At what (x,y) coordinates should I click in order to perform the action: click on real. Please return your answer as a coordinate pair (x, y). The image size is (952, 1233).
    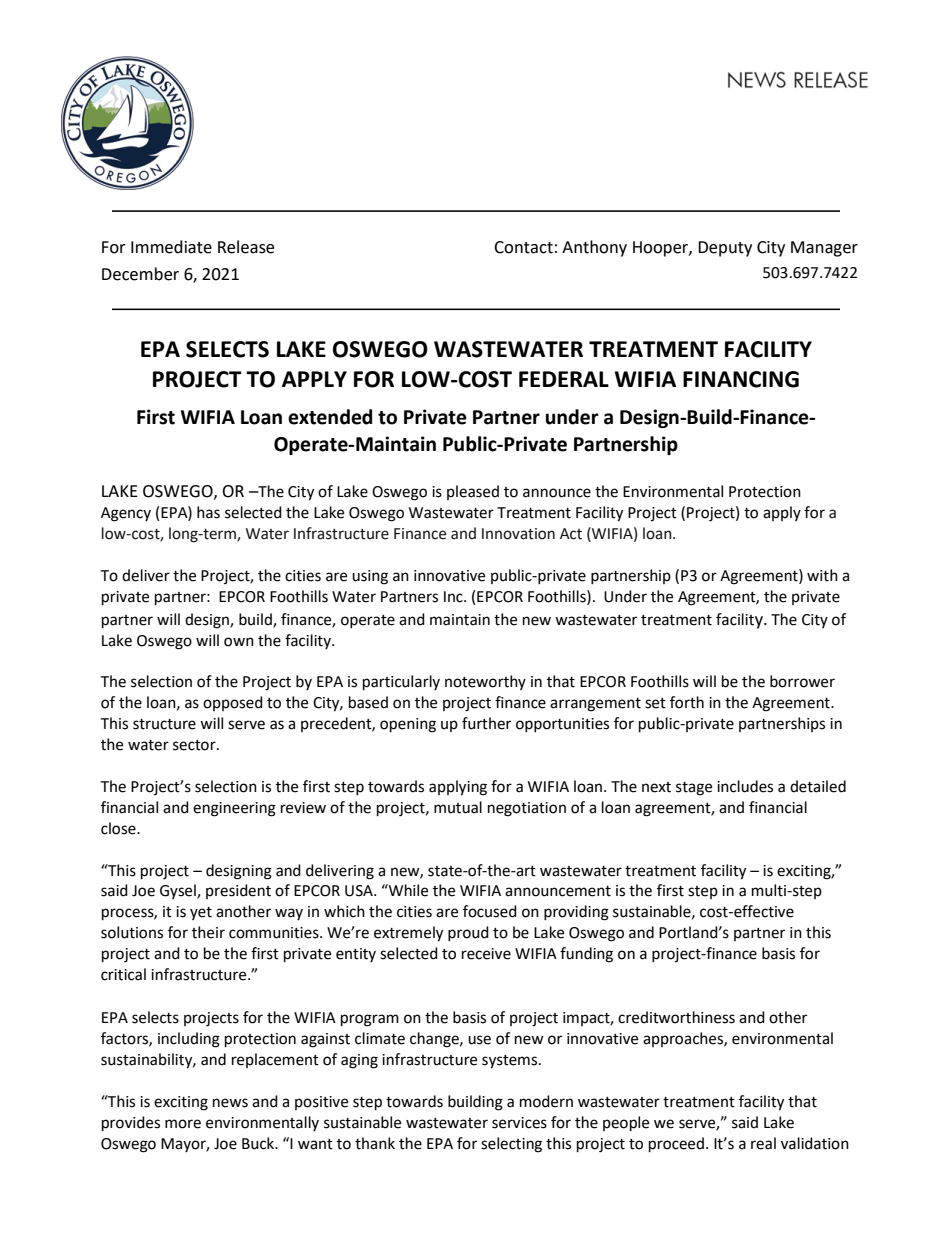
    Looking at the image, I should click on (763, 1143).
